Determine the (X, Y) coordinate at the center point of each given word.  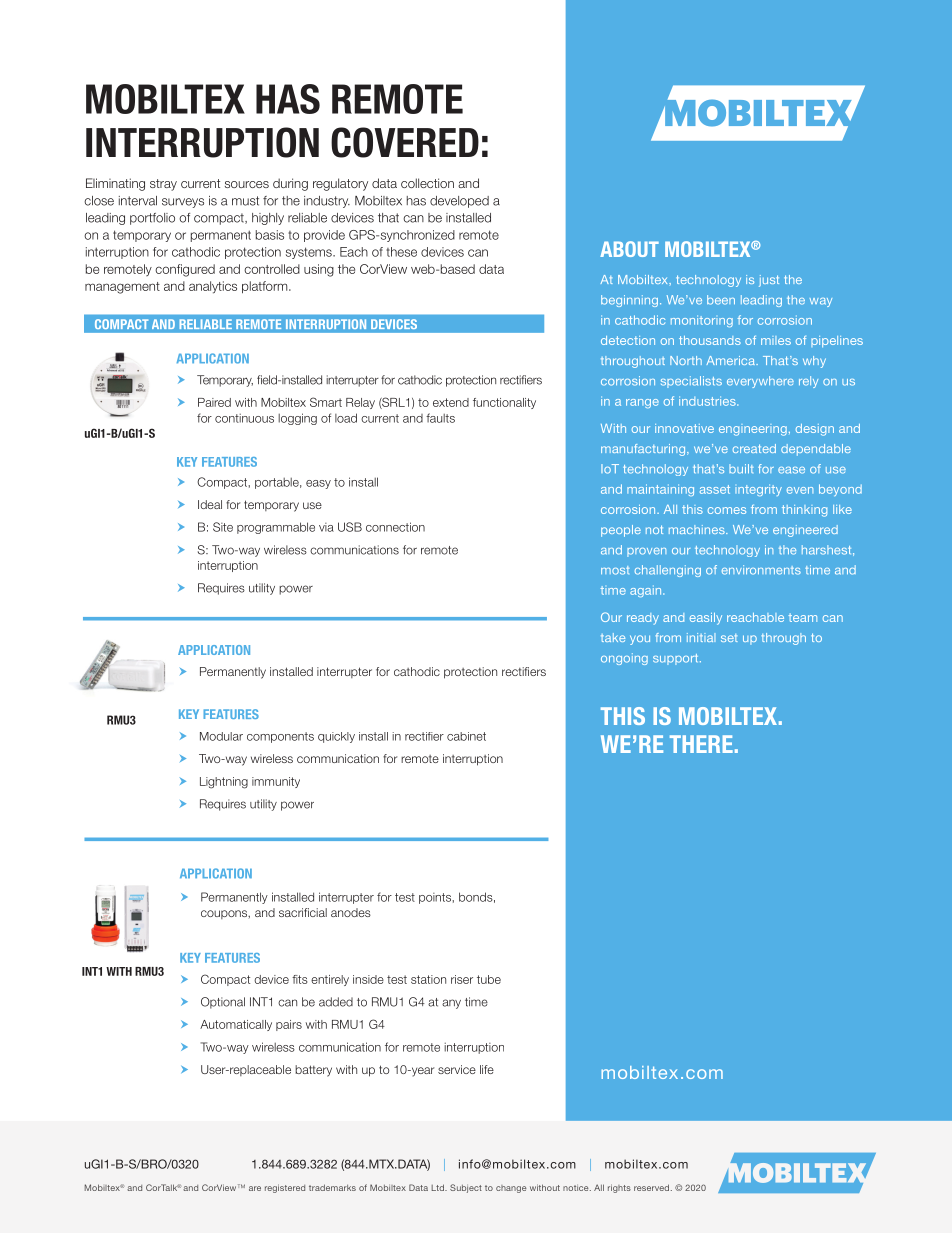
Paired (214, 402)
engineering (753, 430)
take (613, 637)
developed (459, 202)
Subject (466, 1188)
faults (440, 418)
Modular (221, 736)
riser (462, 979)
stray (163, 185)
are (255, 1188)
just (769, 281)
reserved (653, 1187)
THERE (701, 744)
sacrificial (303, 912)
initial (701, 637)
